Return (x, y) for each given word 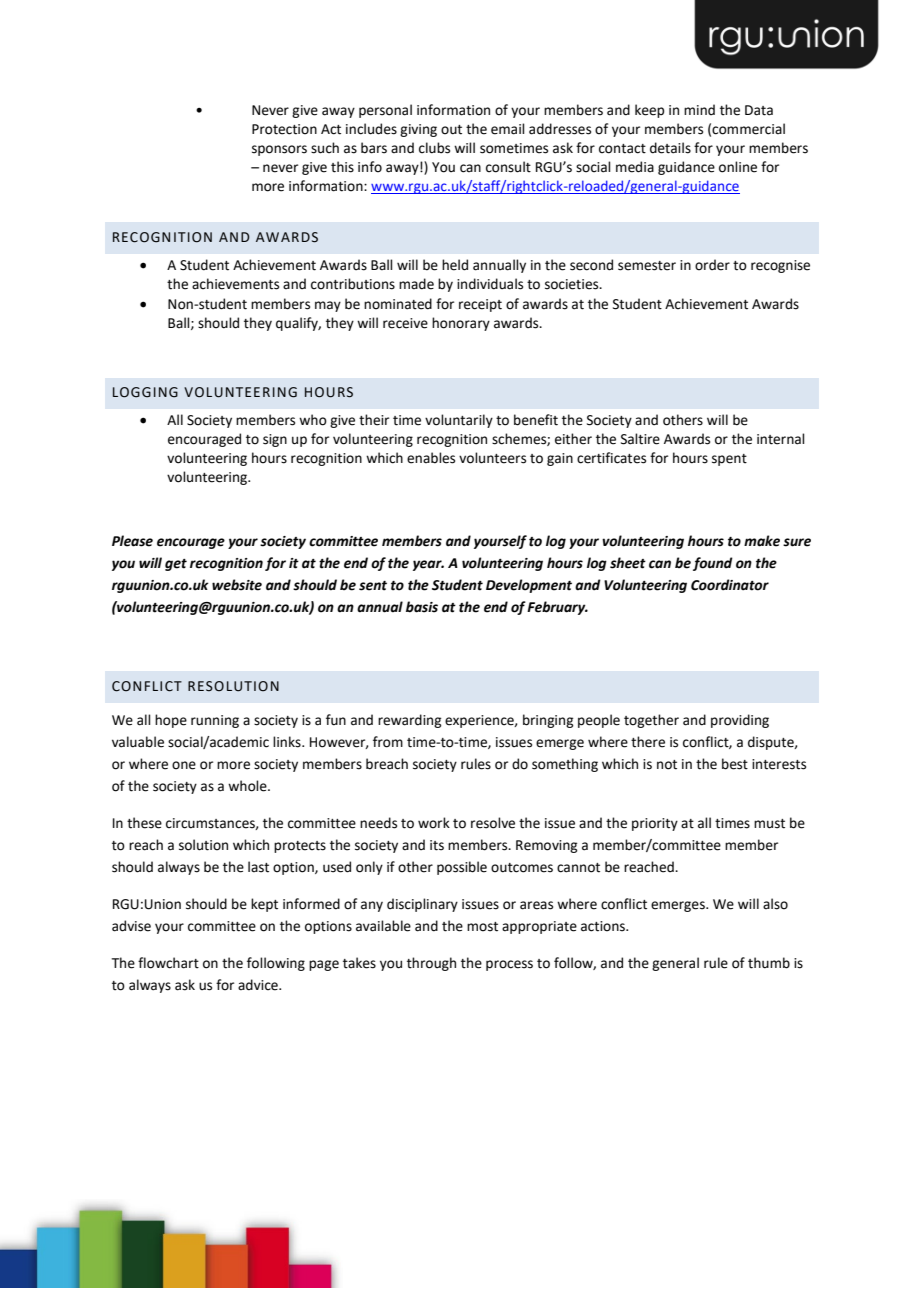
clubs (434, 148)
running (215, 721)
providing (740, 721)
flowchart (168, 963)
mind (699, 109)
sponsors (279, 150)
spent (729, 460)
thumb (769, 963)
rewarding (409, 721)
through (431, 964)
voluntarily (459, 421)
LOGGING (145, 392)
